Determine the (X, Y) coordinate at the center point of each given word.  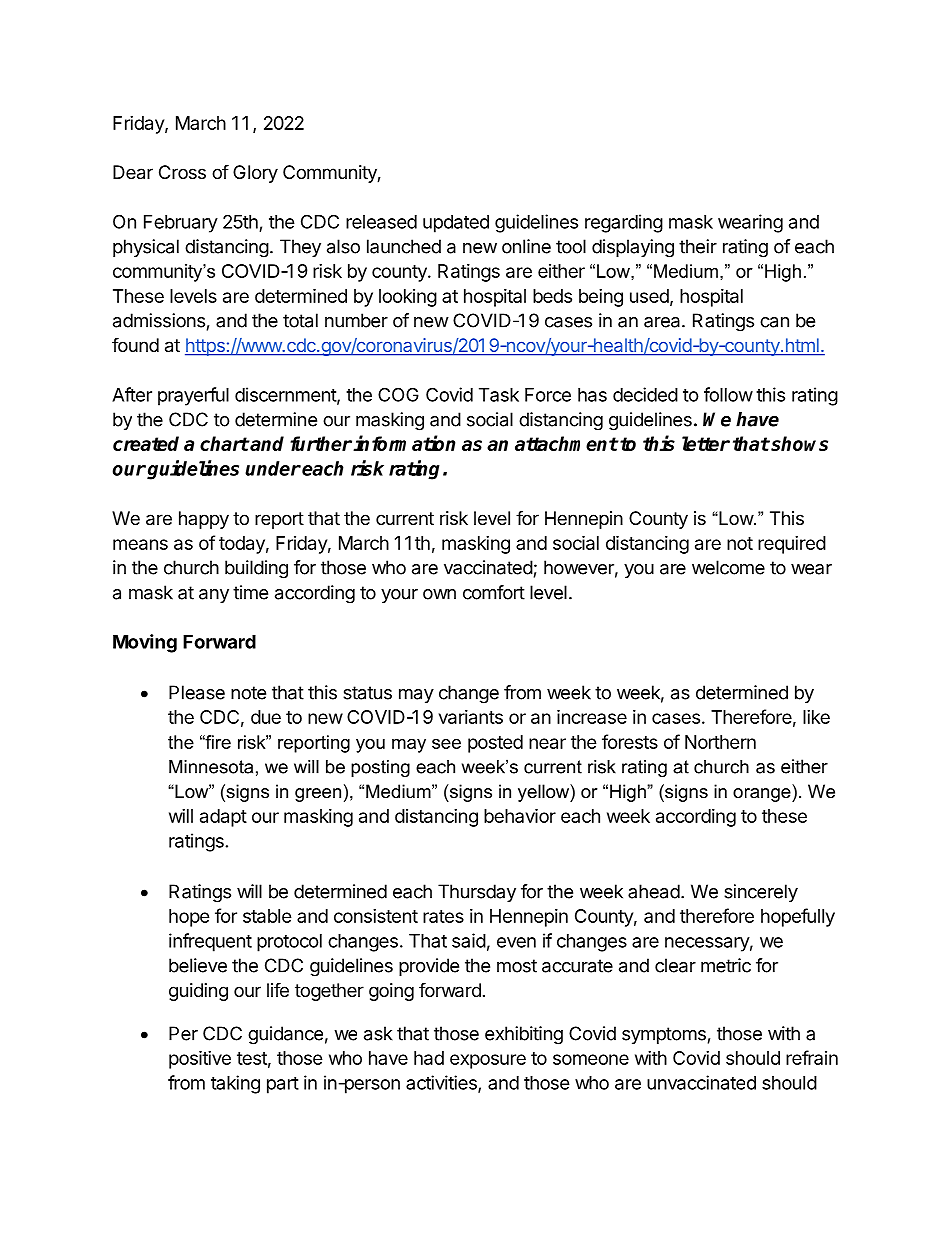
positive (200, 1059)
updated (456, 224)
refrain (812, 1057)
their (698, 246)
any (214, 596)
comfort (494, 592)
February (181, 224)
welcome (728, 567)
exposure (488, 1061)
